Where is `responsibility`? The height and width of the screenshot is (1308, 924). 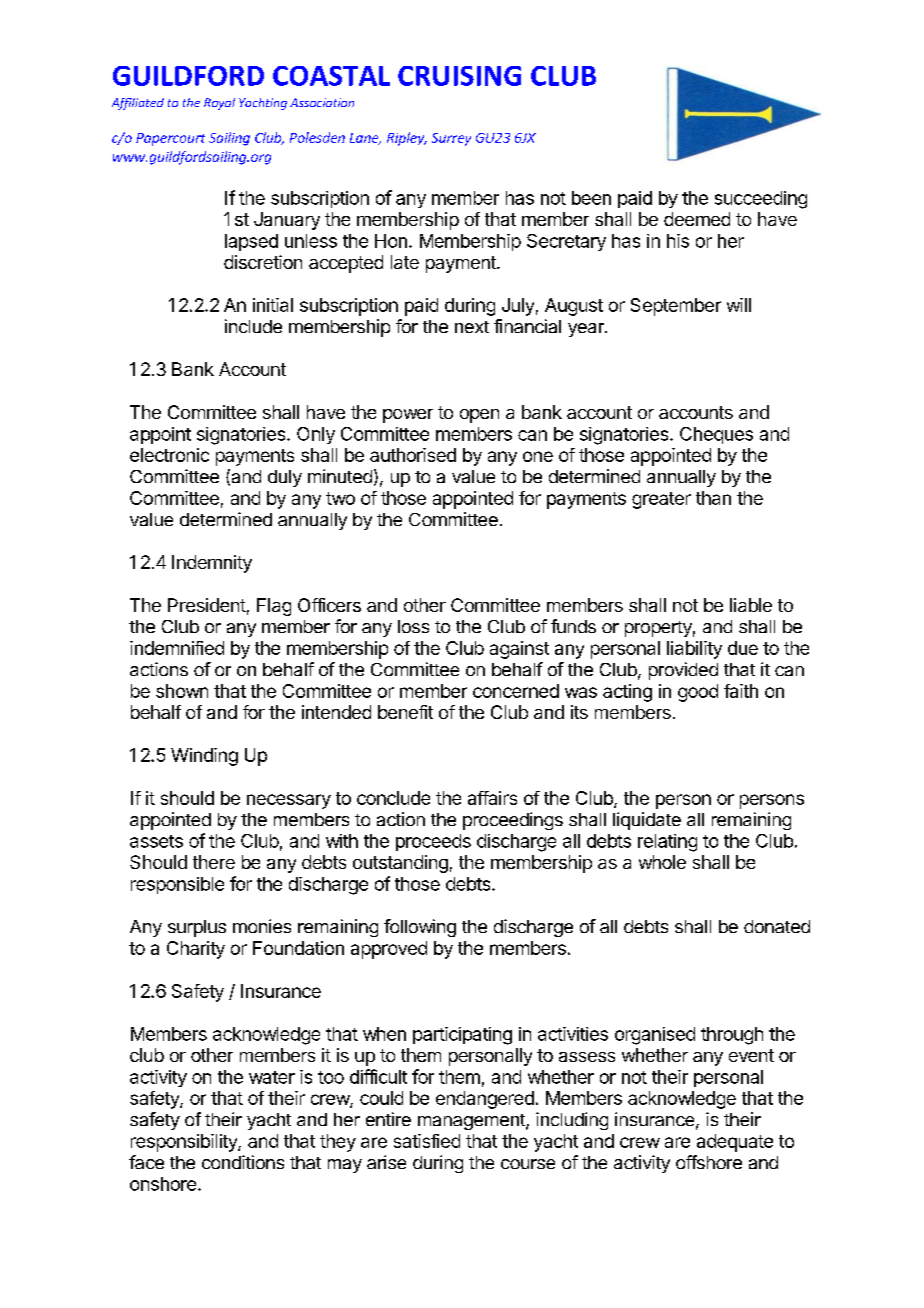
responsibility is located at coordinates (185, 1143).
